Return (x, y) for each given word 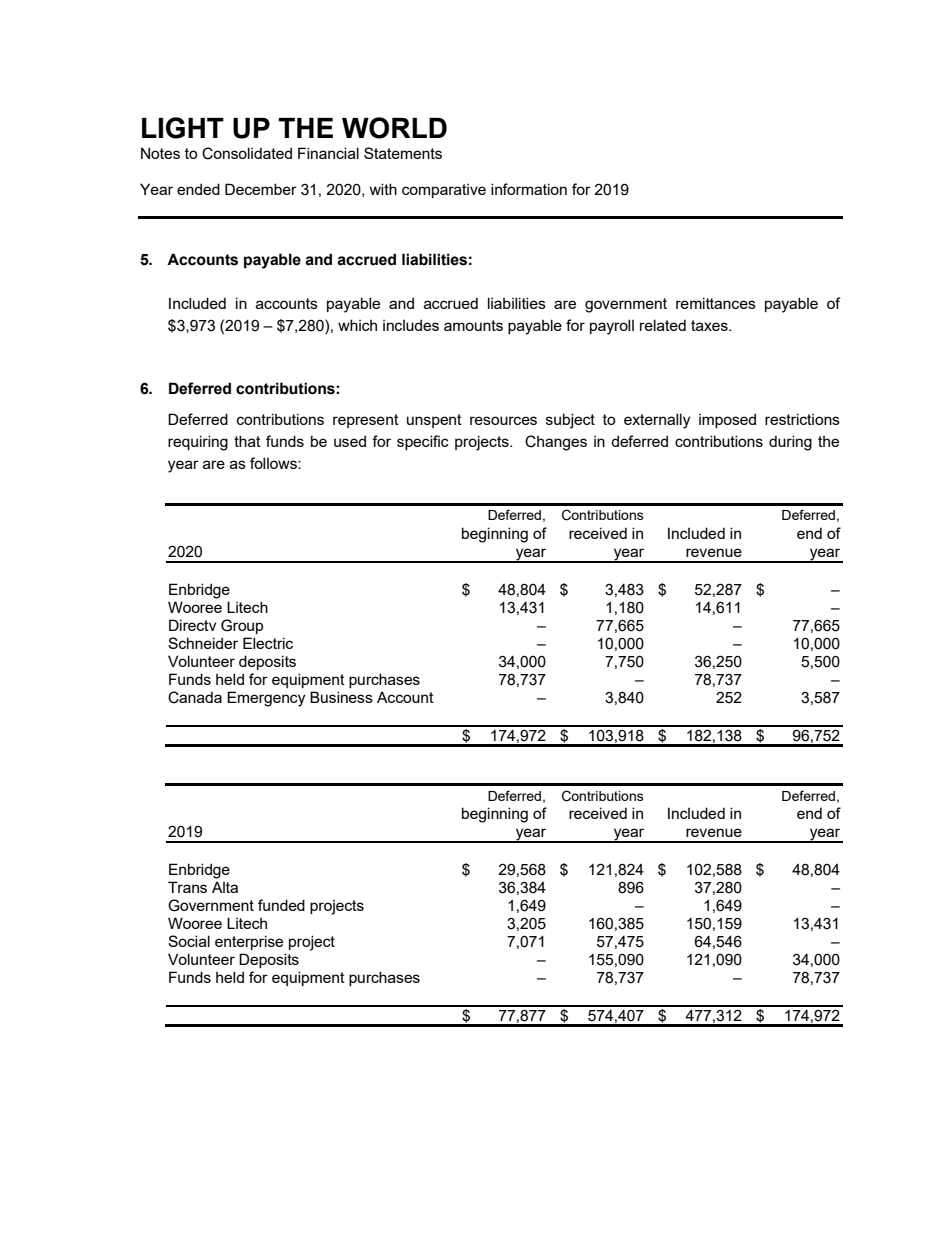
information (529, 189)
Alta (225, 887)
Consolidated (247, 153)
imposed (727, 420)
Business (341, 697)
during (790, 443)
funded (281, 905)
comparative (444, 191)
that (247, 441)
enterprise (249, 942)
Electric (268, 643)
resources (503, 420)
